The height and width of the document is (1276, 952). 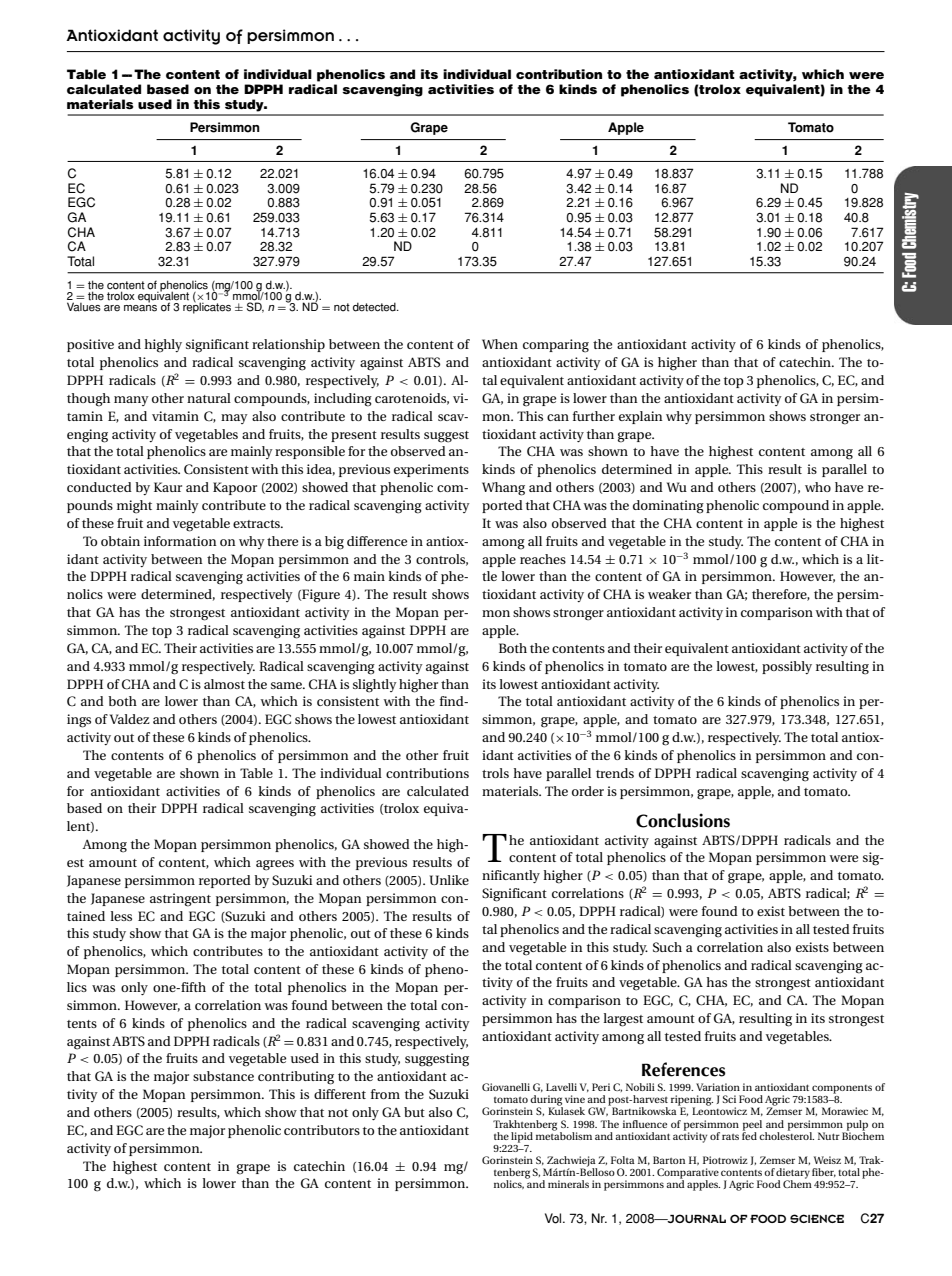 What do you see at coordinates (180, 900) in the document?
I see `astringent` at bounding box center [180, 900].
